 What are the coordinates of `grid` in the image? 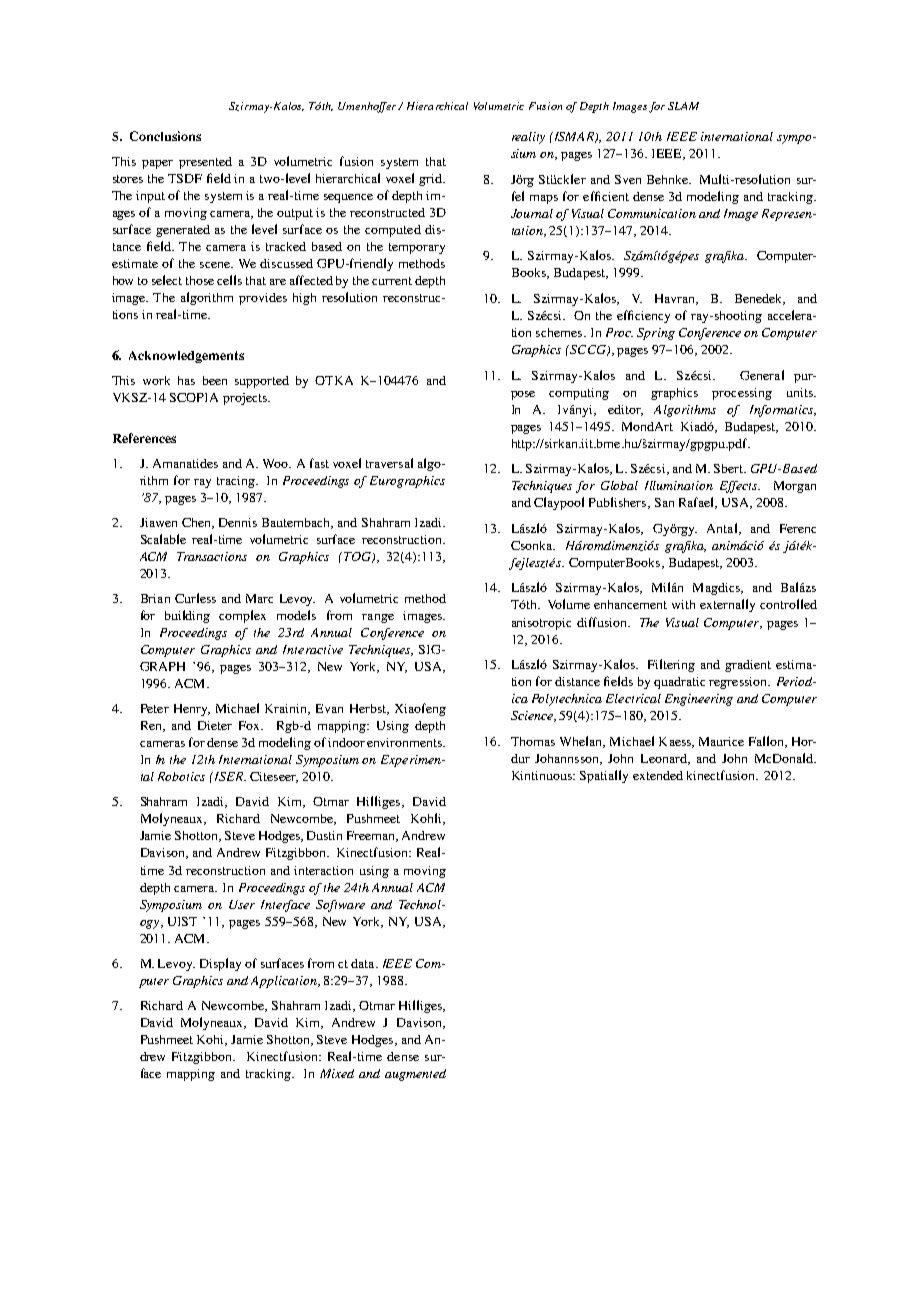 It's located at (432, 180).
